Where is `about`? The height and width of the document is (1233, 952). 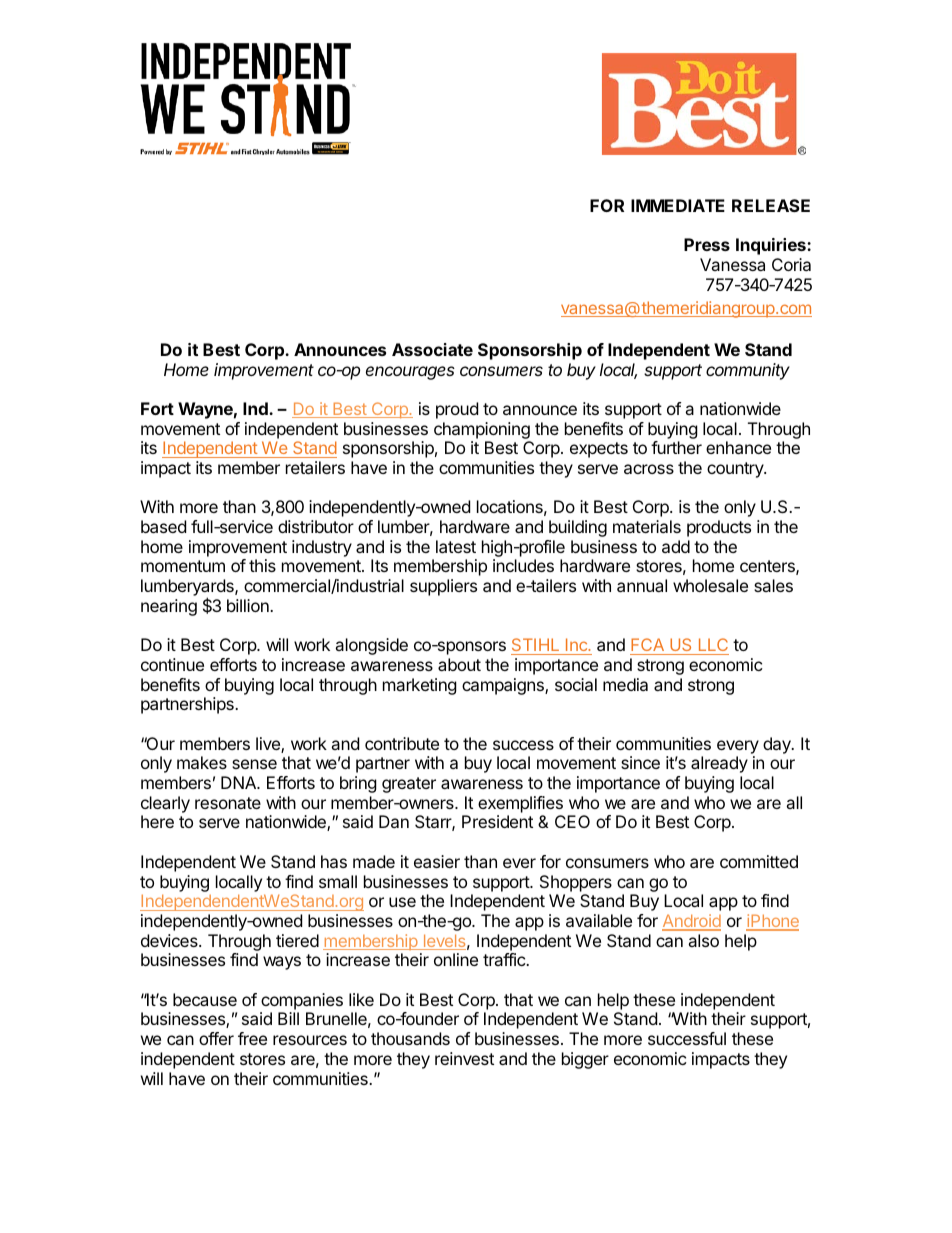 about is located at coordinates (459, 664).
